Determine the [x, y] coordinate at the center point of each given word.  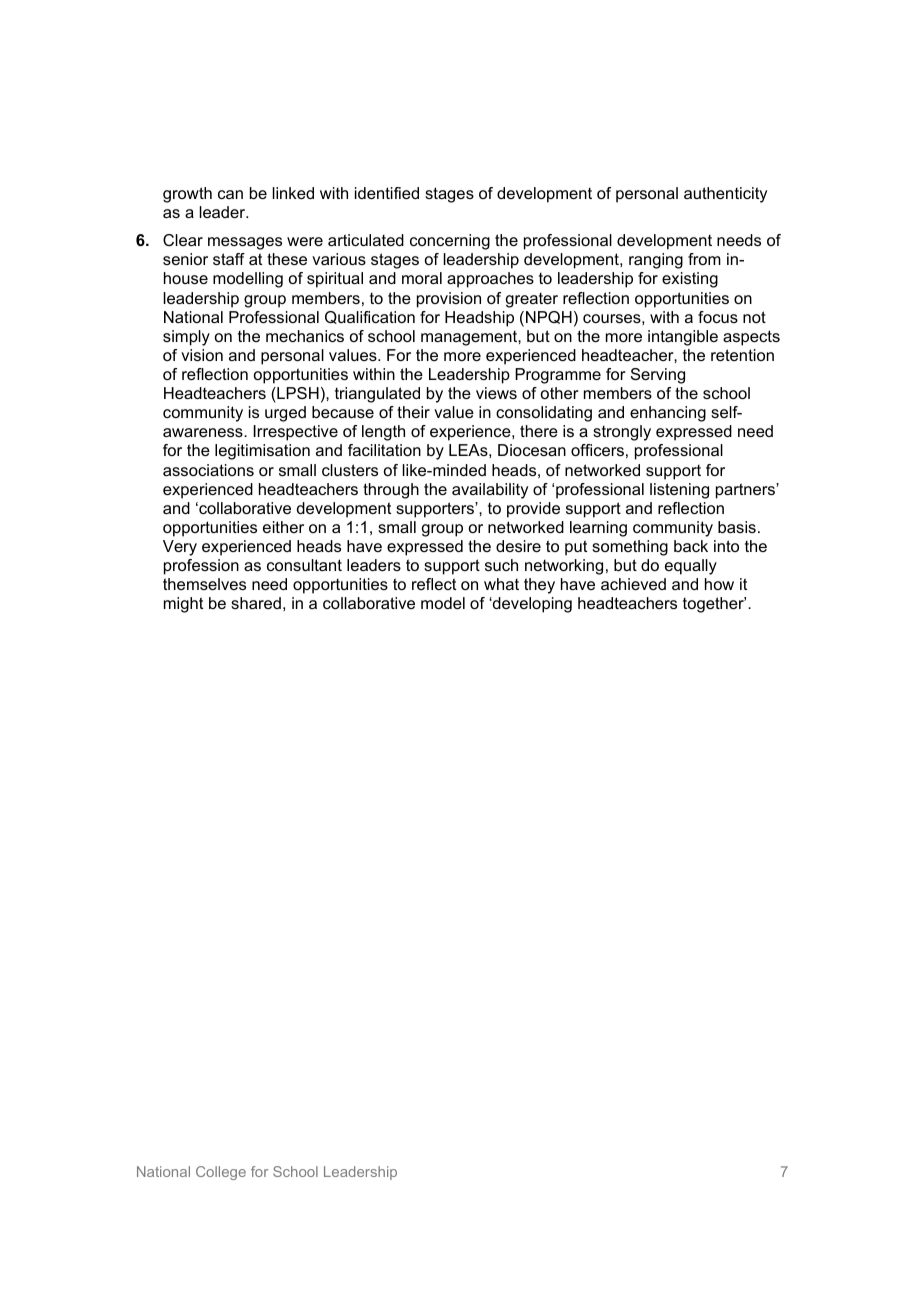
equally [691, 567]
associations [208, 470]
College [221, 1173]
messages [245, 243]
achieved [633, 584]
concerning [450, 242]
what [501, 584]
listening [679, 491]
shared [256, 603]
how [719, 584]
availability [490, 491]
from [704, 259]
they [539, 586]
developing [531, 605]
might [183, 605]
